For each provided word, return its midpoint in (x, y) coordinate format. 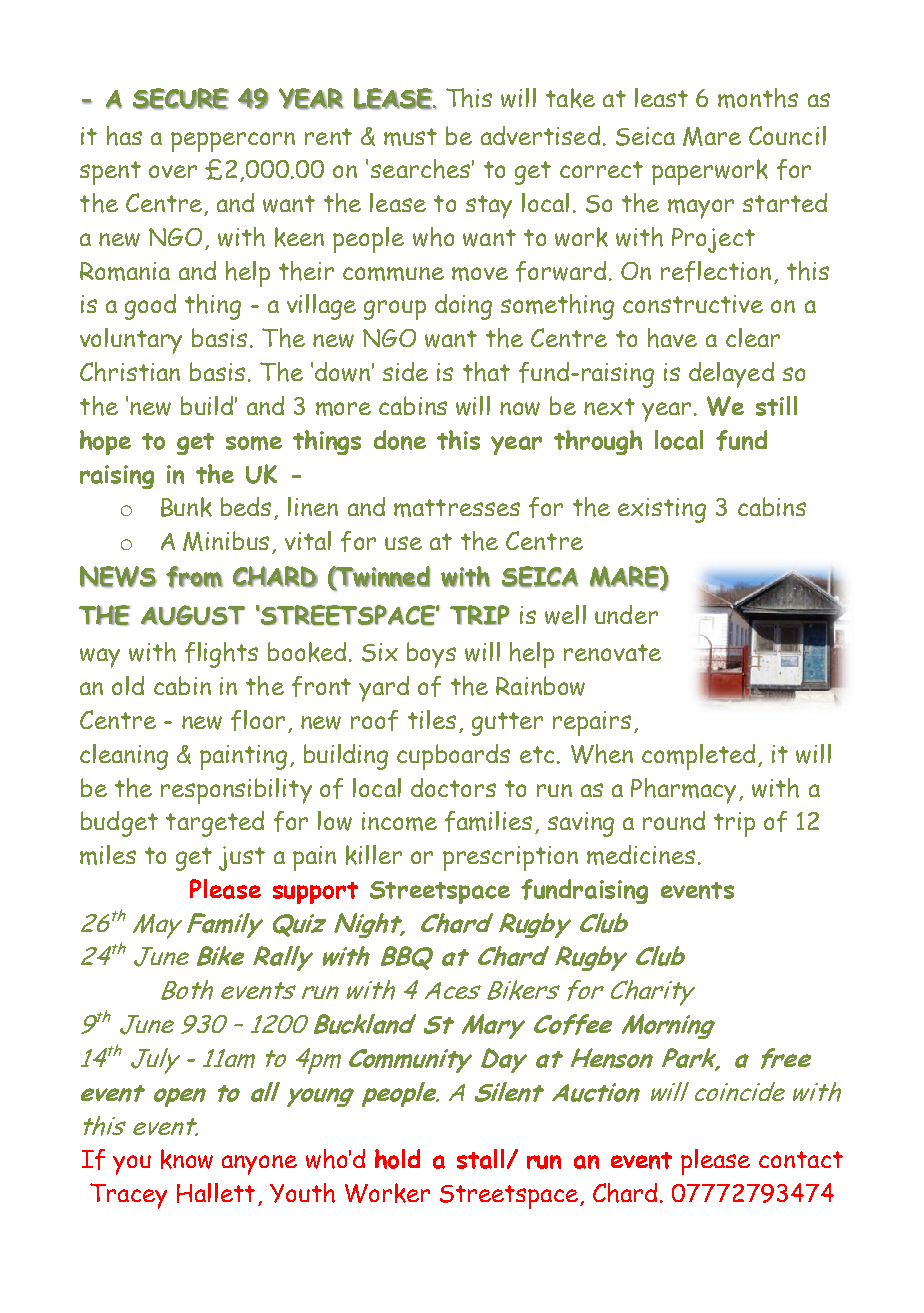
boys (431, 655)
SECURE (181, 99)
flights (221, 655)
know (187, 1159)
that (486, 372)
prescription (510, 858)
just (242, 858)
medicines (641, 855)
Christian (130, 372)
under (626, 614)
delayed (731, 375)
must (410, 137)
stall (480, 1159)
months (758, 98)
